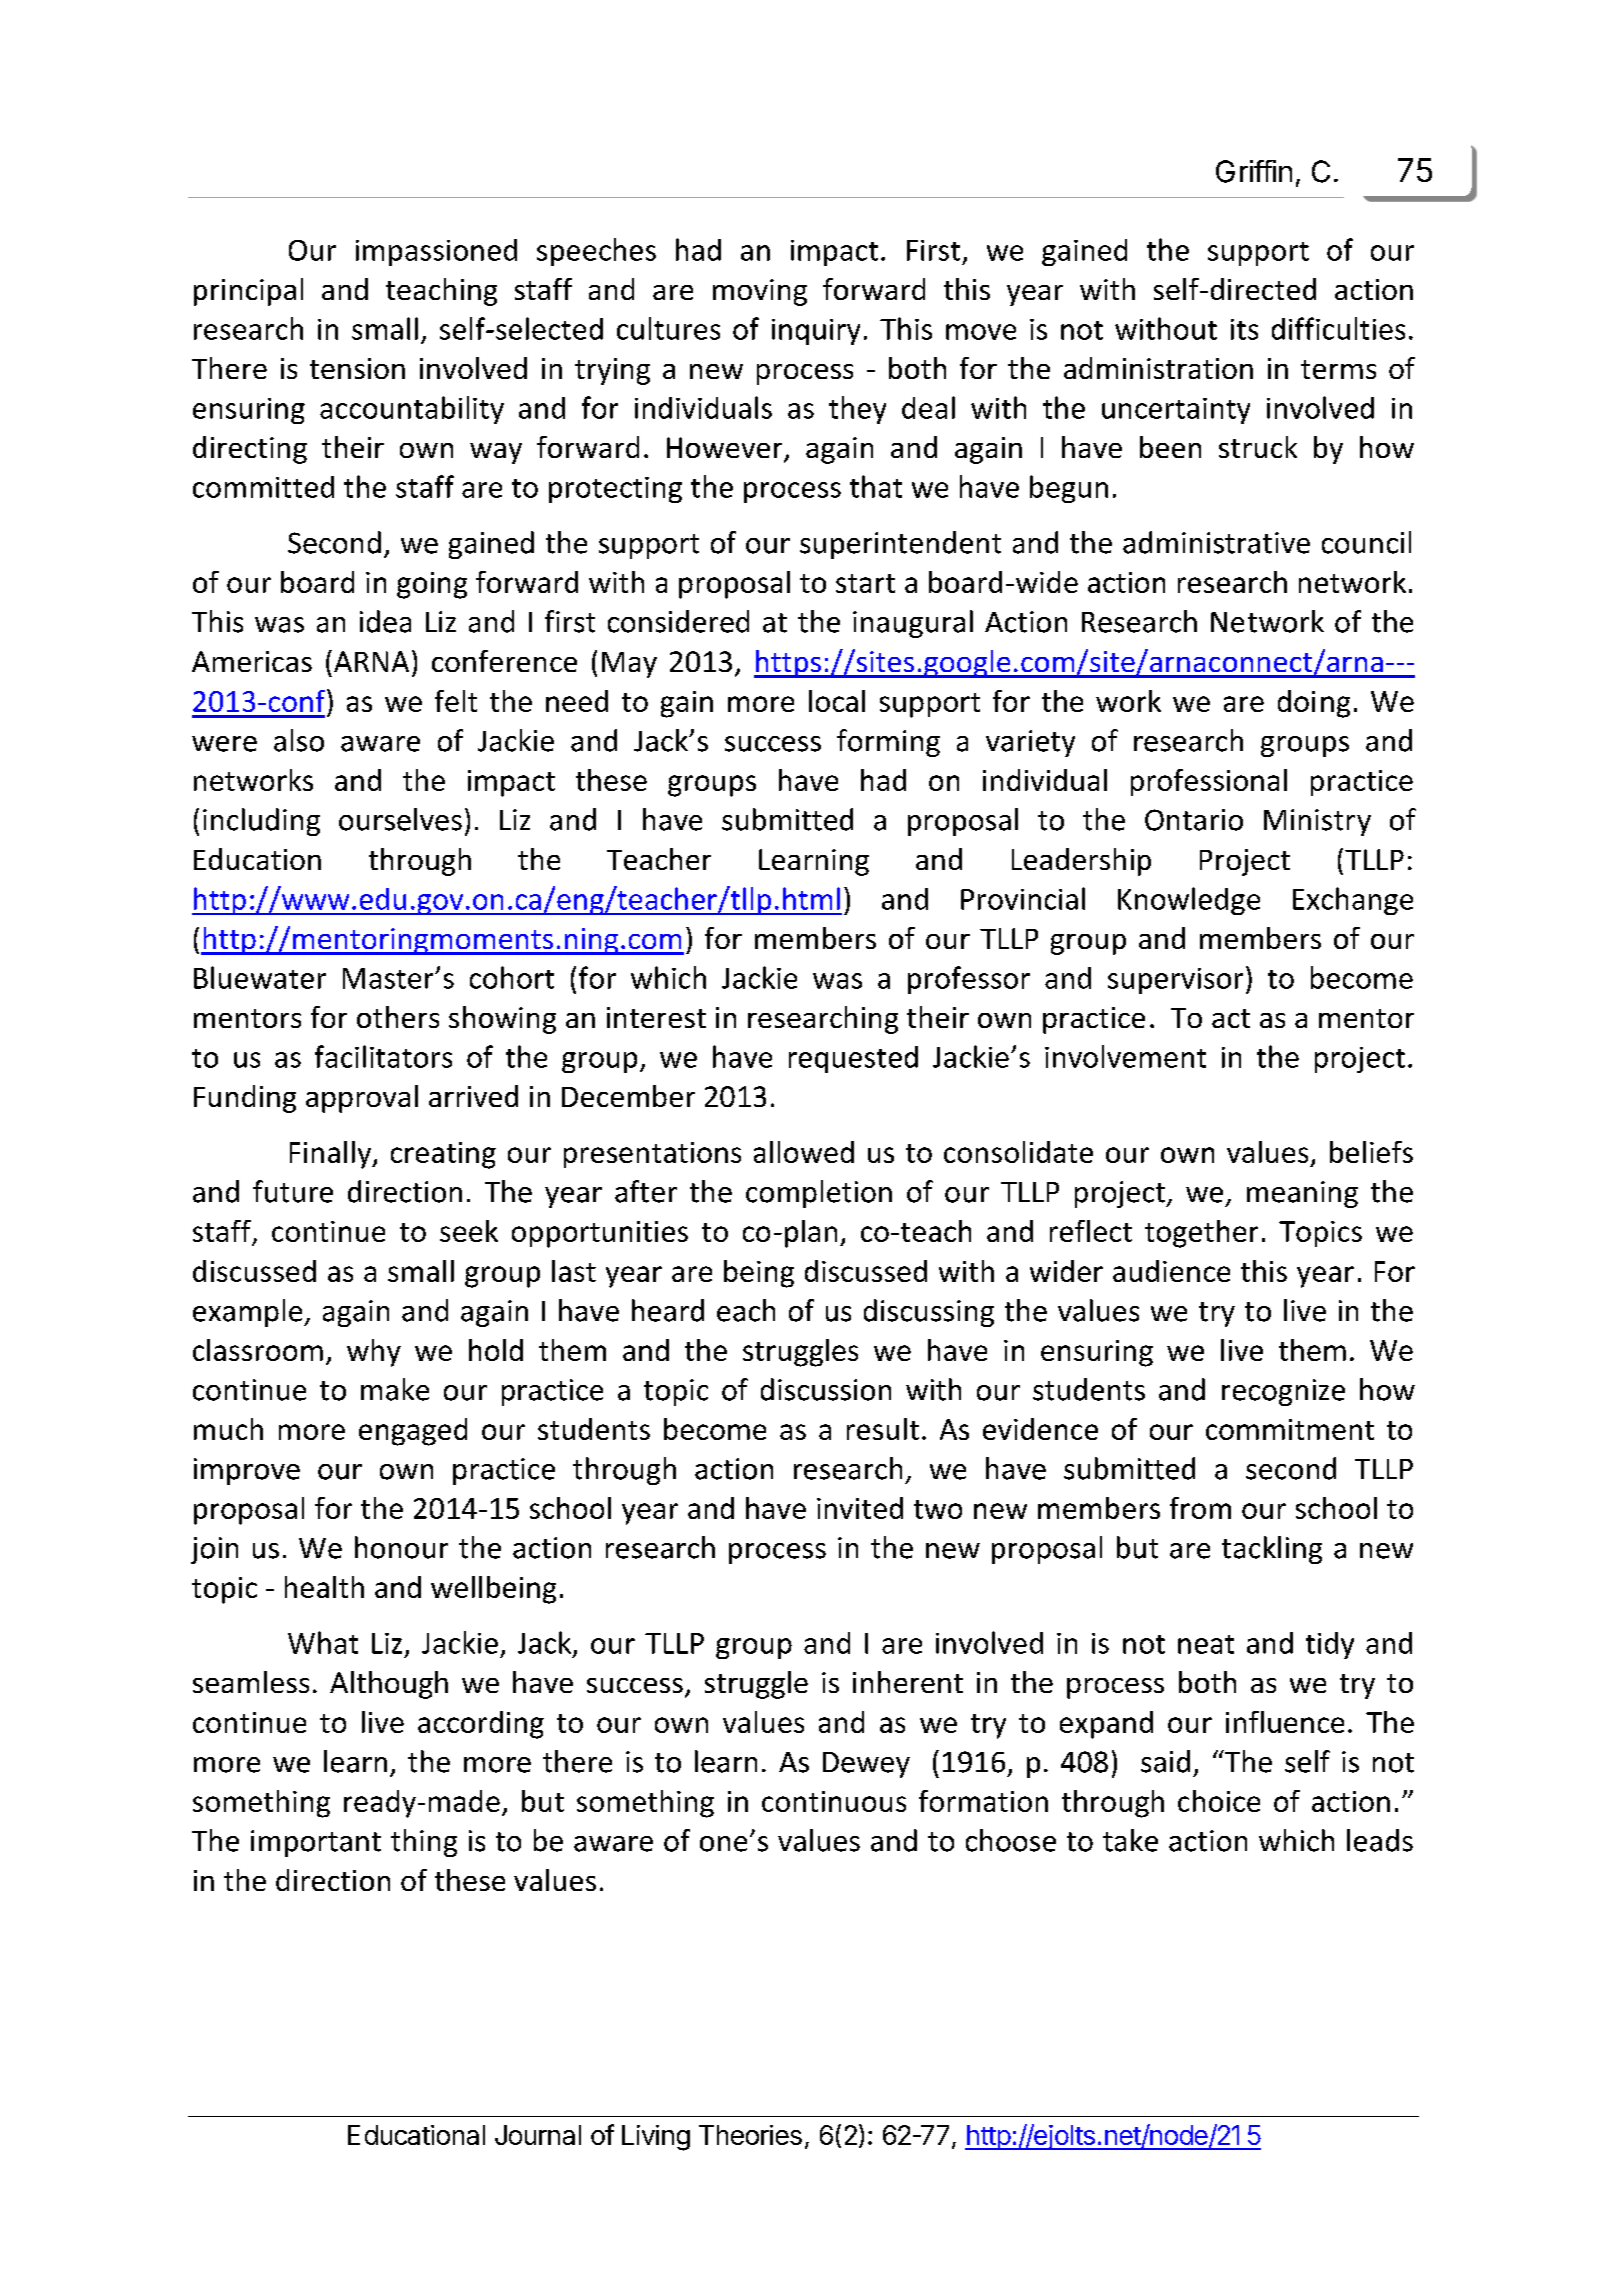 The height and width of the document is (2273, 1606). What do you see at coordinates (538, 2135) in the document?
I see `Journal` at bounding box center [538, 2135].
